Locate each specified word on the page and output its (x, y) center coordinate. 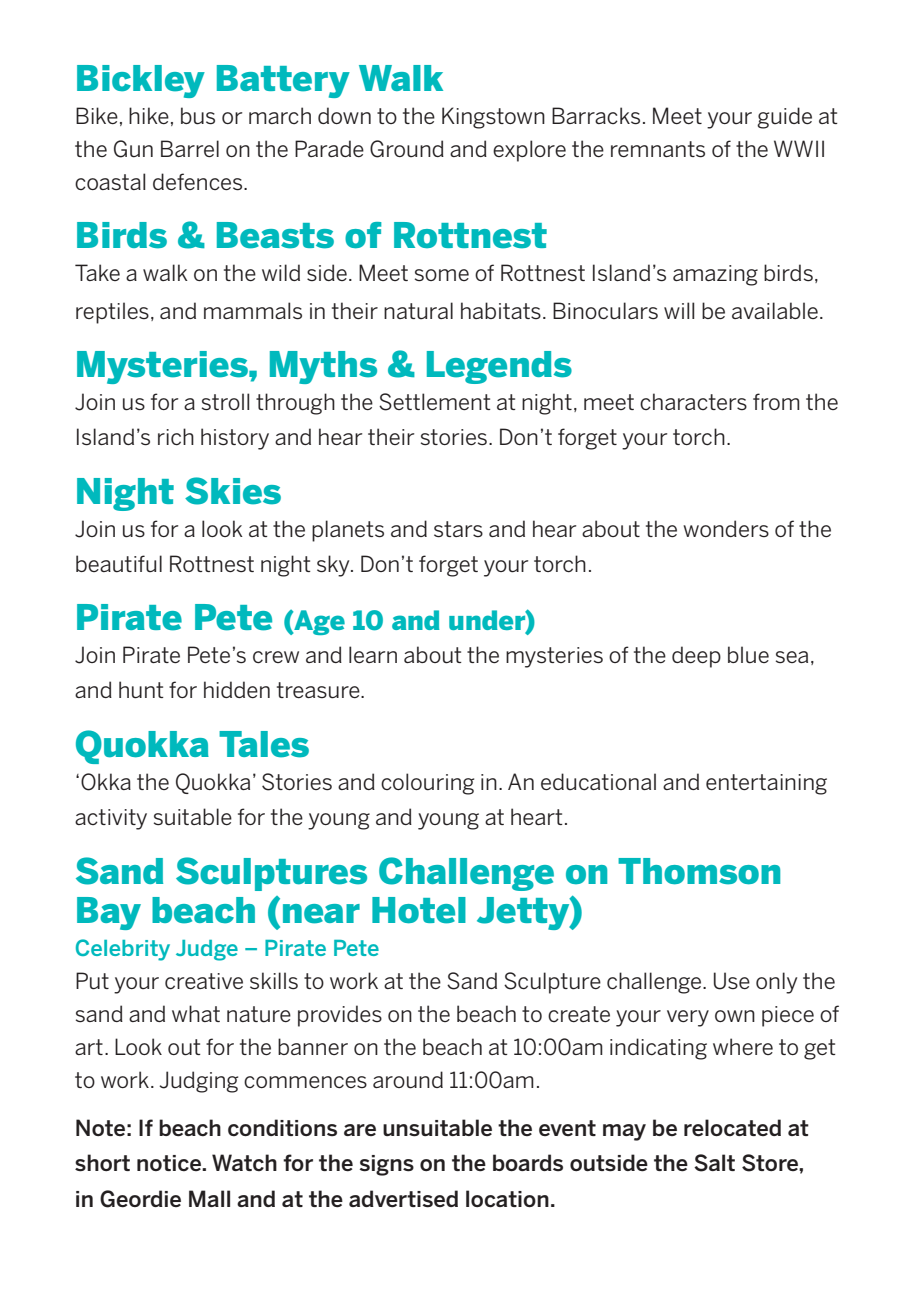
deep (696, 657)
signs (387, 1165)
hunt (141, 690)
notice (170, 1163)
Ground (407, 149)
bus (198, 116)
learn (373, 654)
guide (784, 118)
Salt (714, 1163)
